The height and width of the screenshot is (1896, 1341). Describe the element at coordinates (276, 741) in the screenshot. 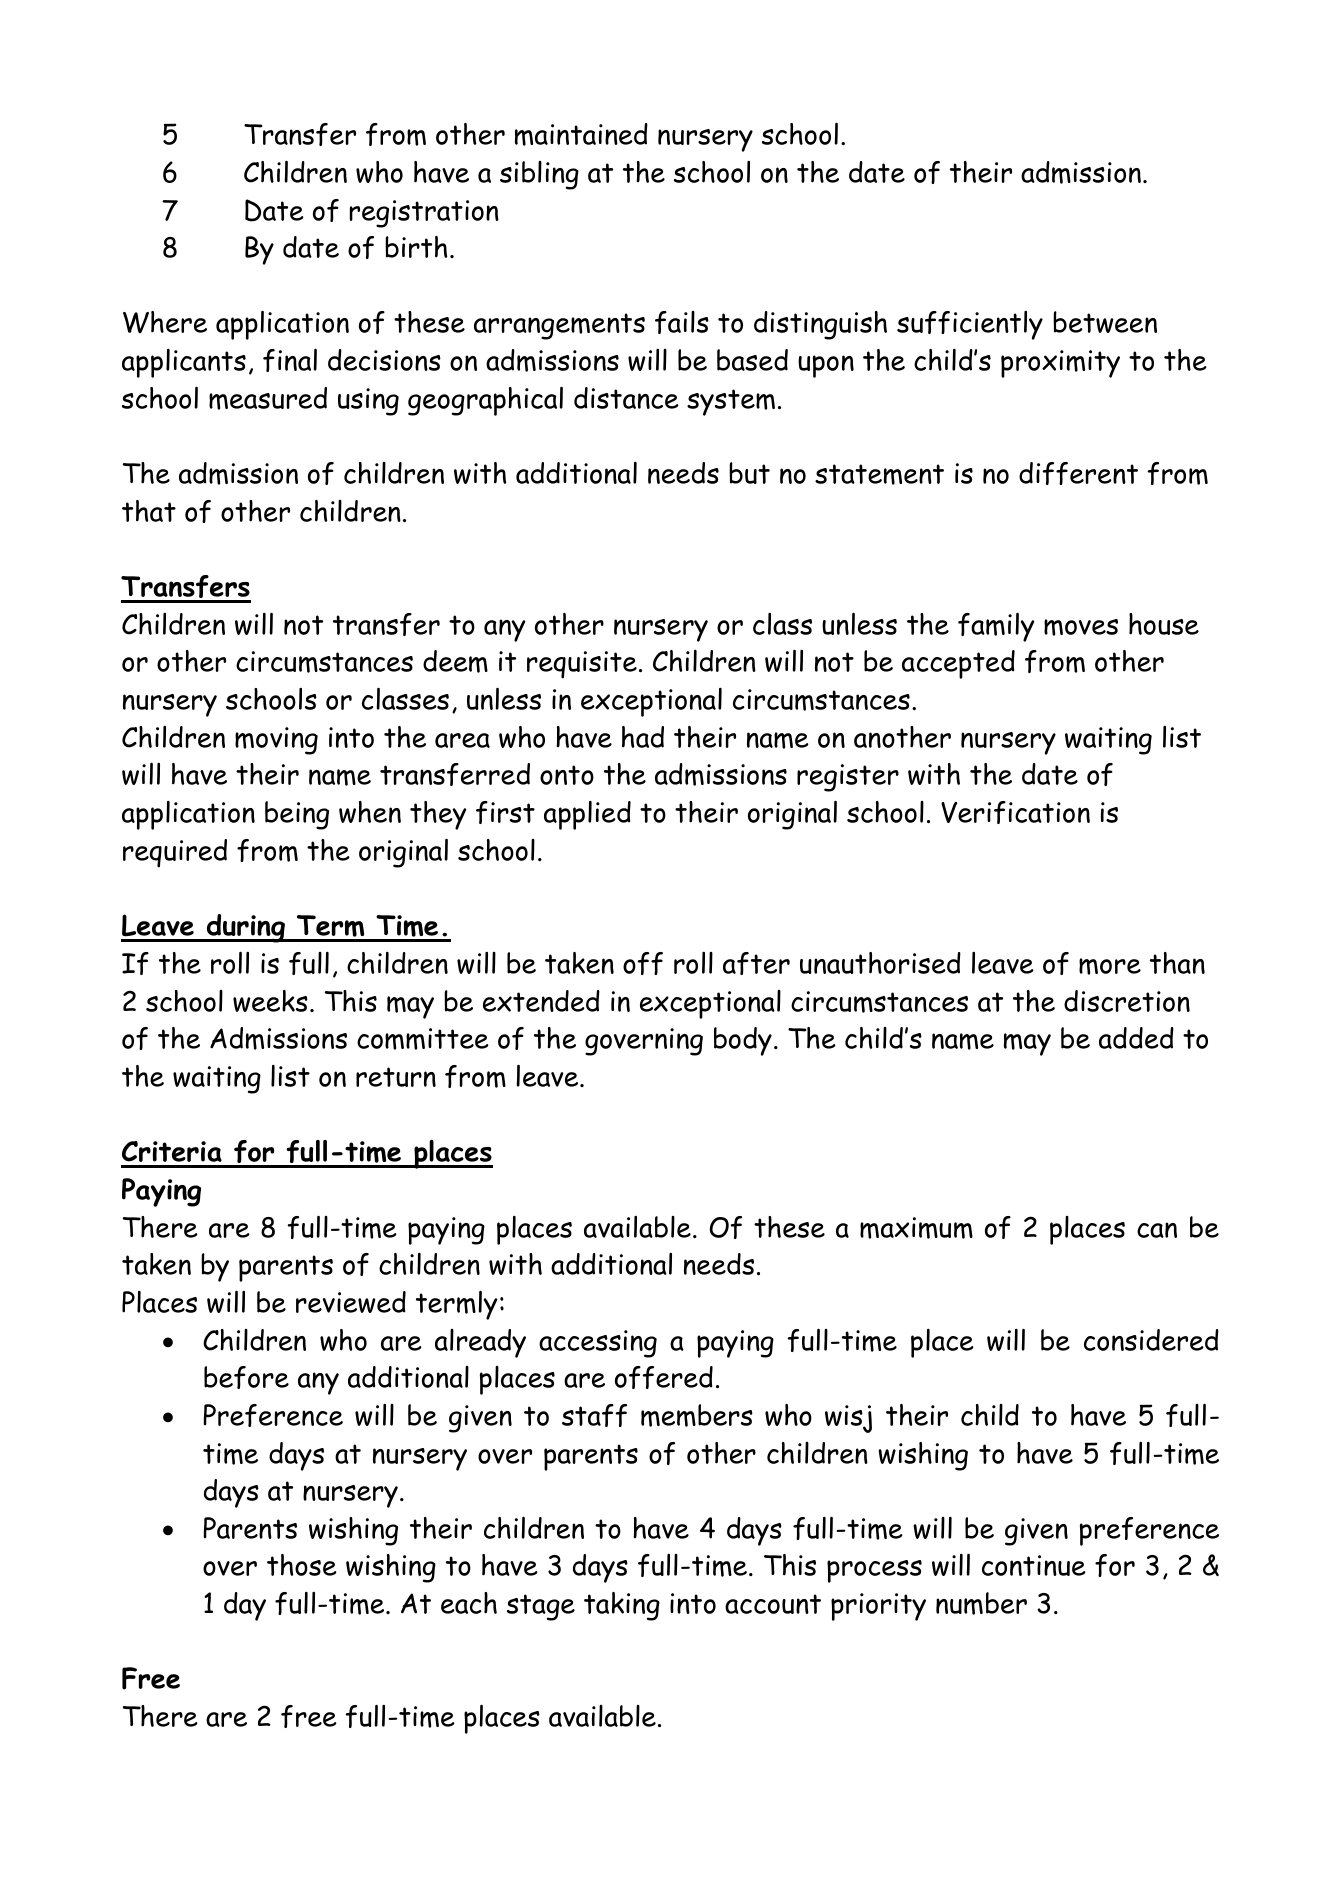

I see `moving` at that location.
